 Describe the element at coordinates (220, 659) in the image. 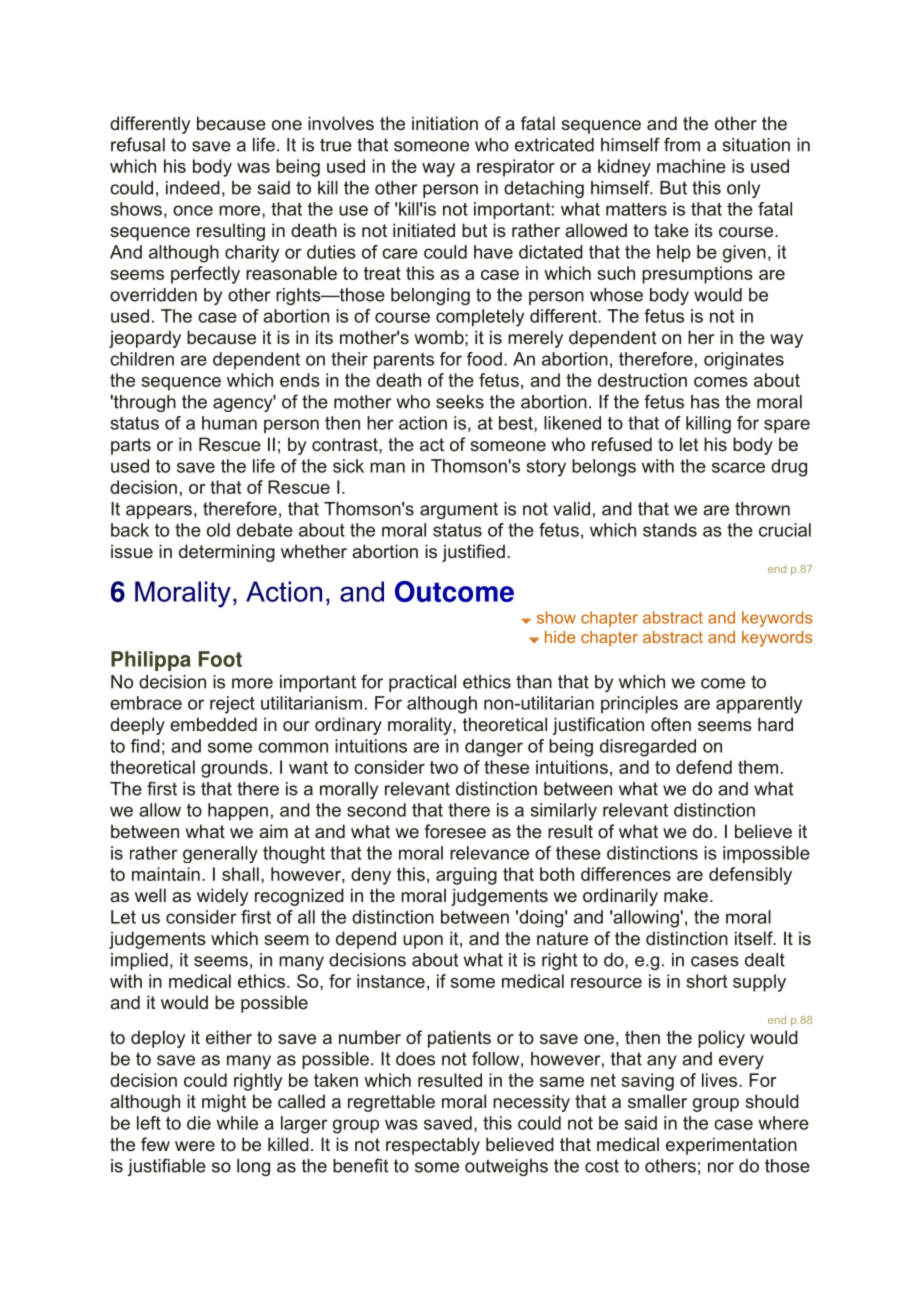

I see `Foot` at that location.
